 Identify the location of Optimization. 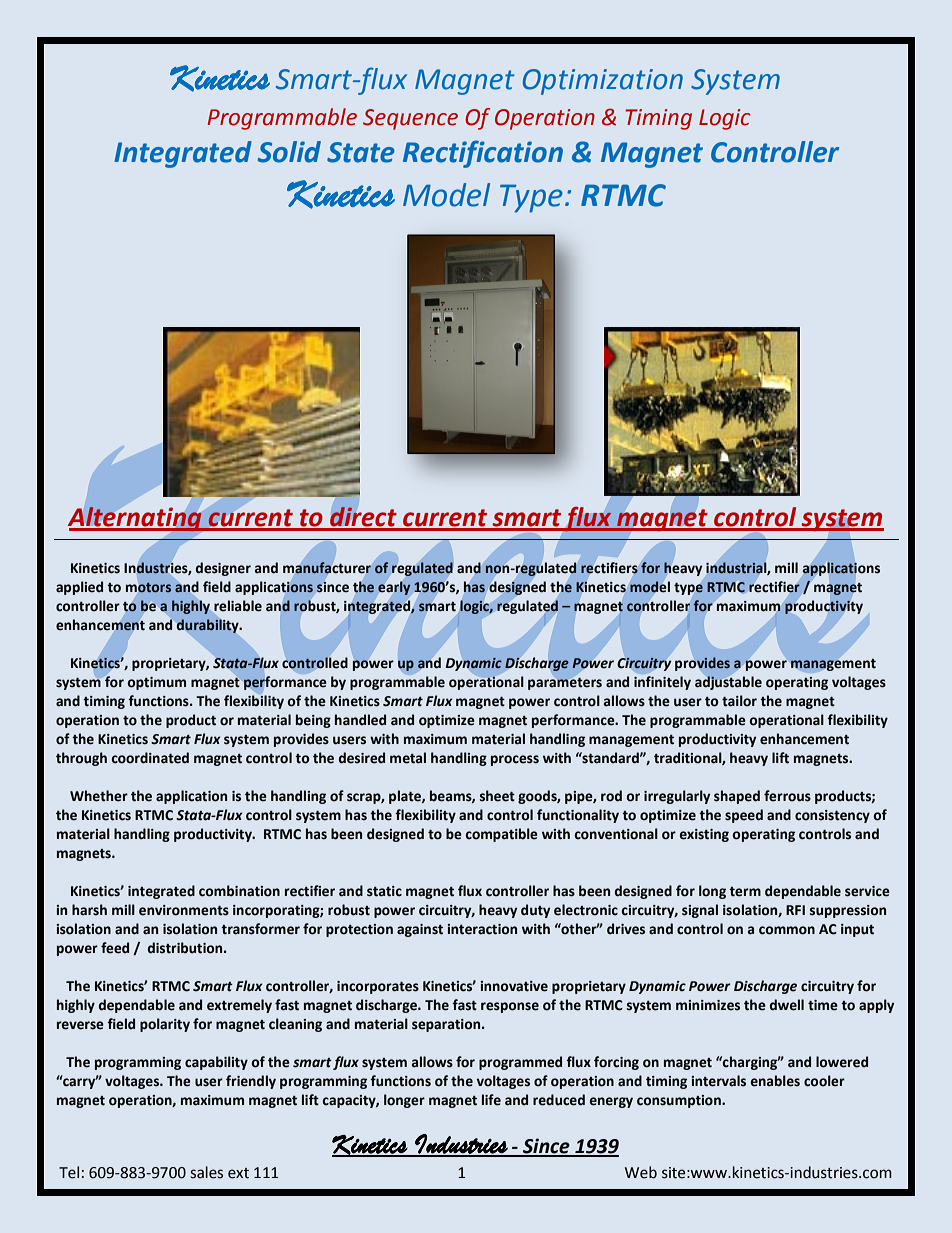
(603, 82).
